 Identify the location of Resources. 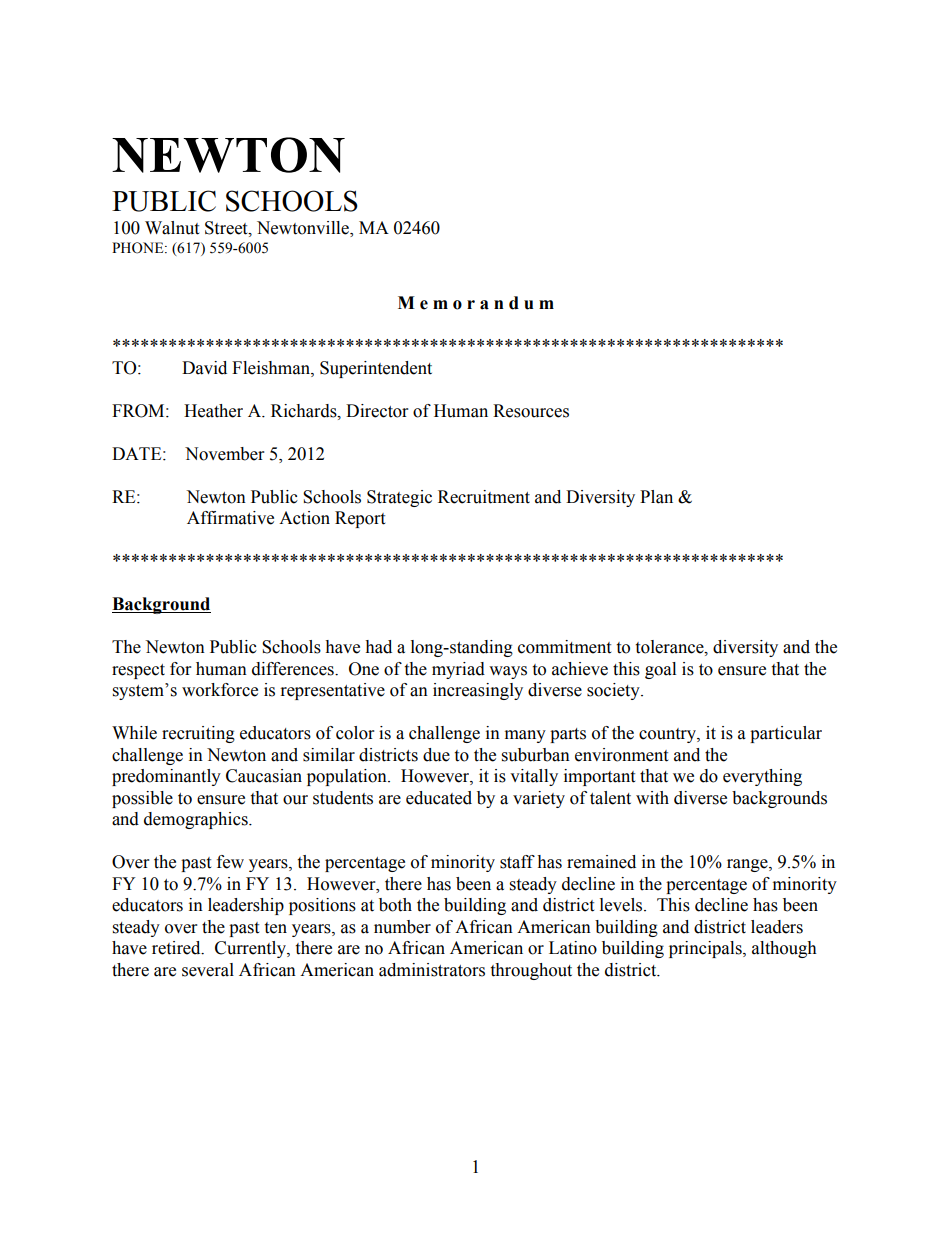
(531, 411).
